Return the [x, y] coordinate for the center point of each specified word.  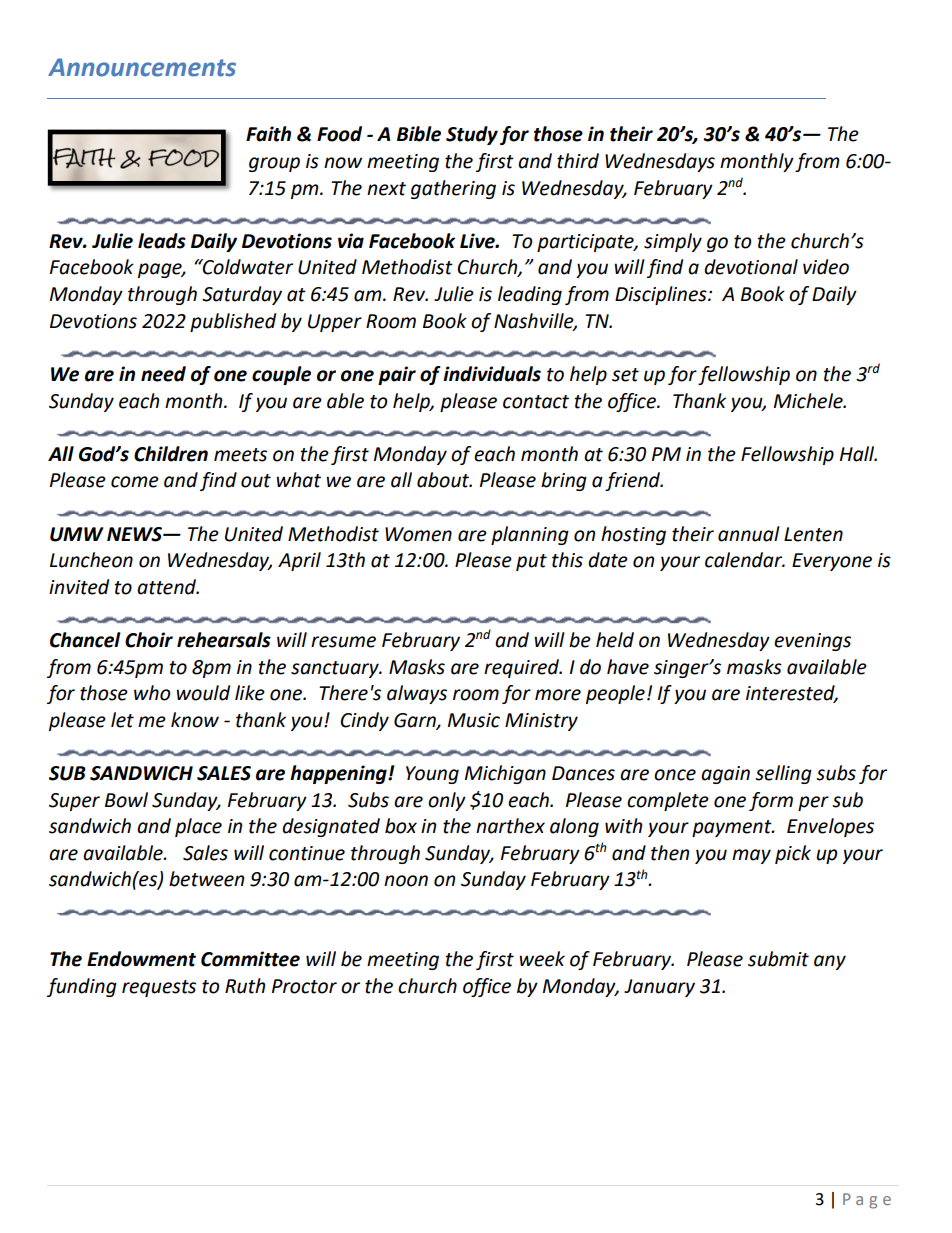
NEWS [135, 534]
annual [749, 534]
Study [472, 135]
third [578, 161]
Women [418, 534]
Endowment [141, 959]
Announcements [142, 67]
